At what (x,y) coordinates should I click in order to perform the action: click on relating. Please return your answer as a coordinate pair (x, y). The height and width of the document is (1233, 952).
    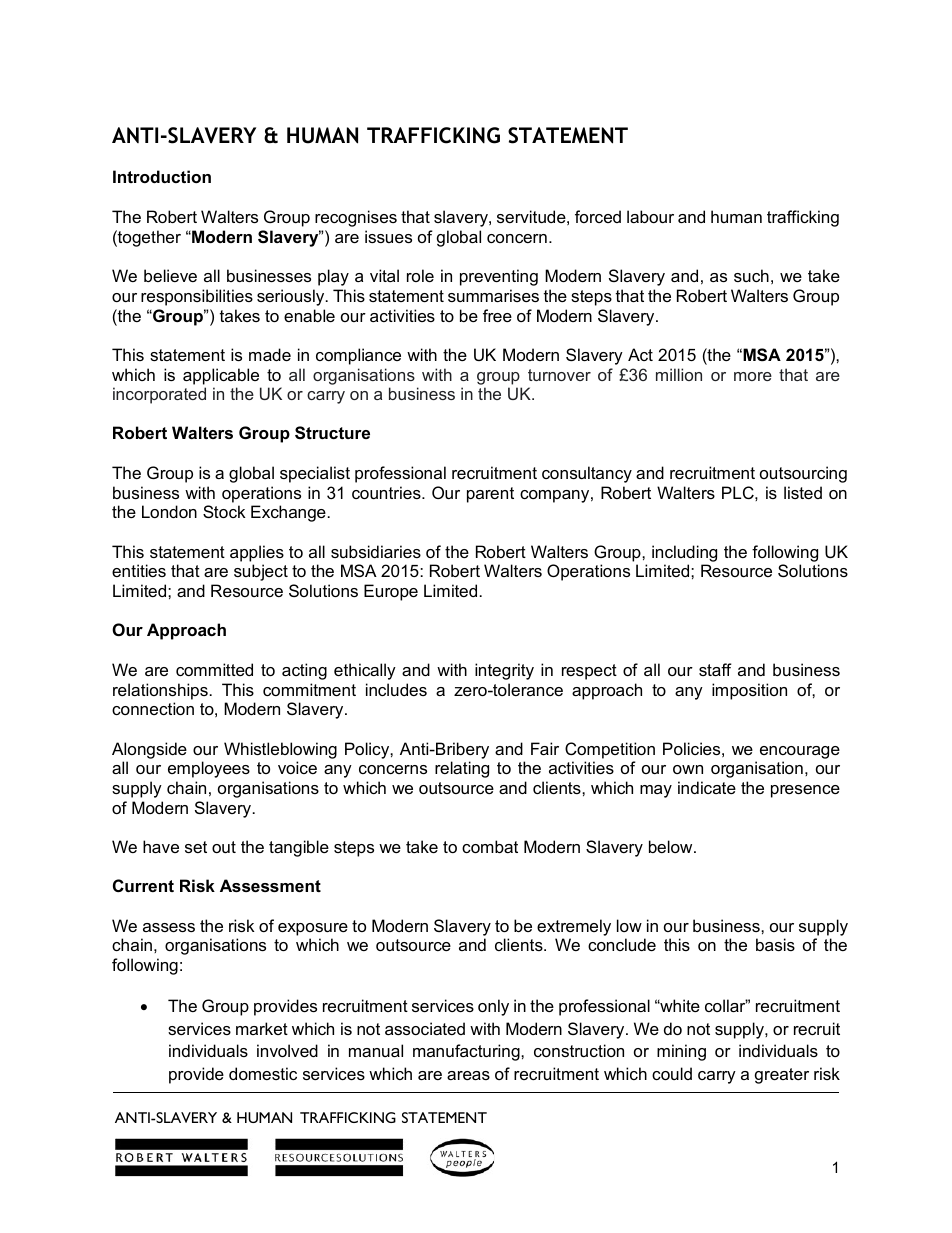
    Looking at the image, I should click on (462, 769).
